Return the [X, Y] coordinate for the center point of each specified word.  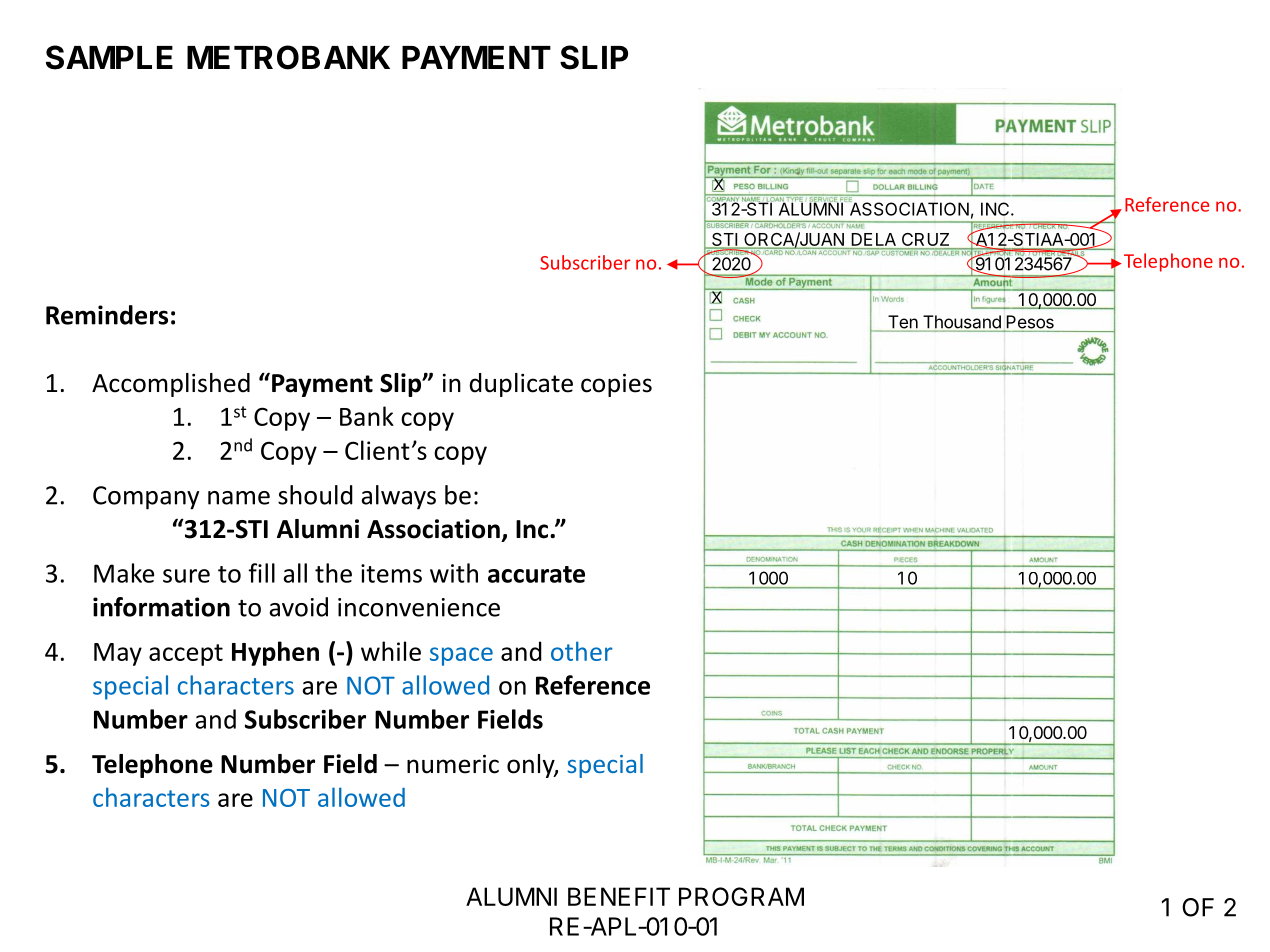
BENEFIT [619, 896]
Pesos [1029, 323]
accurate [536, 574]
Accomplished [171, 385]
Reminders [107, 315]
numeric [453, 764]
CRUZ [925, 239]
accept [186, 655]
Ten [903, 323]
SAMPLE [109, 57]
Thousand [961, 323]
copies [616, 385]
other [582, 651]
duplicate [521, 385]
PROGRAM [741, 896]
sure [186, 576]
